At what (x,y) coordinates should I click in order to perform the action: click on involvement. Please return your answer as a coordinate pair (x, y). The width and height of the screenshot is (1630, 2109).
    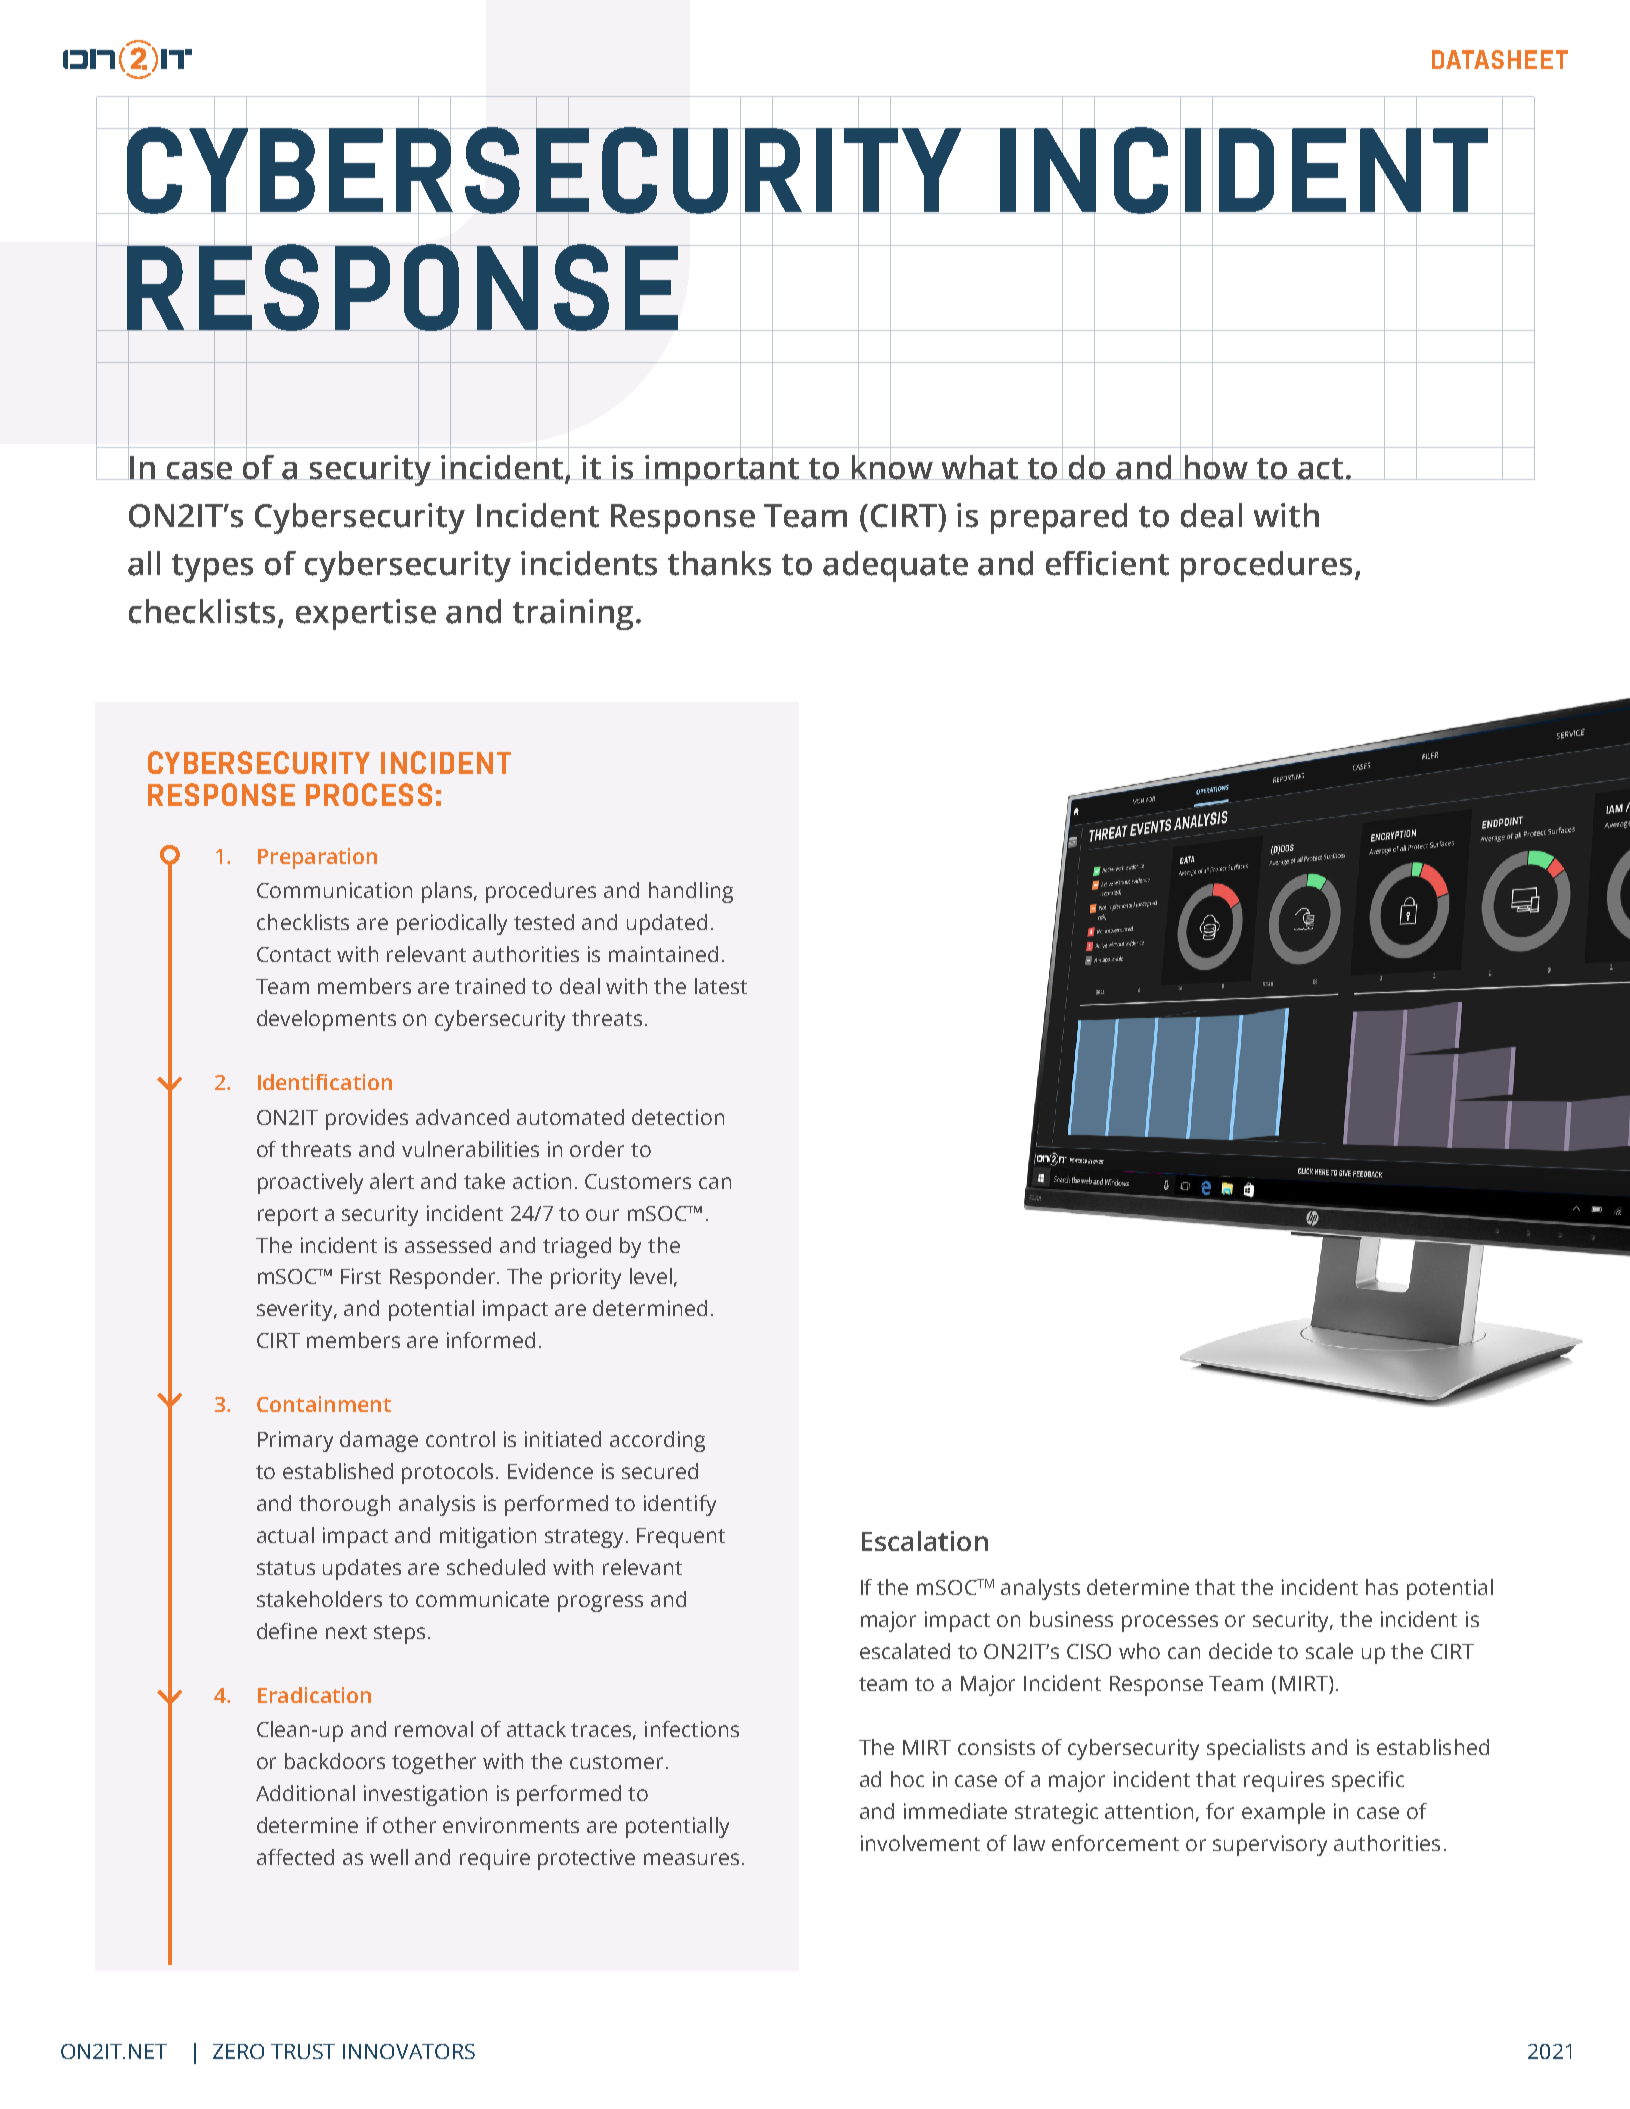
    Looking at the image, I should click on (920, 1843).
